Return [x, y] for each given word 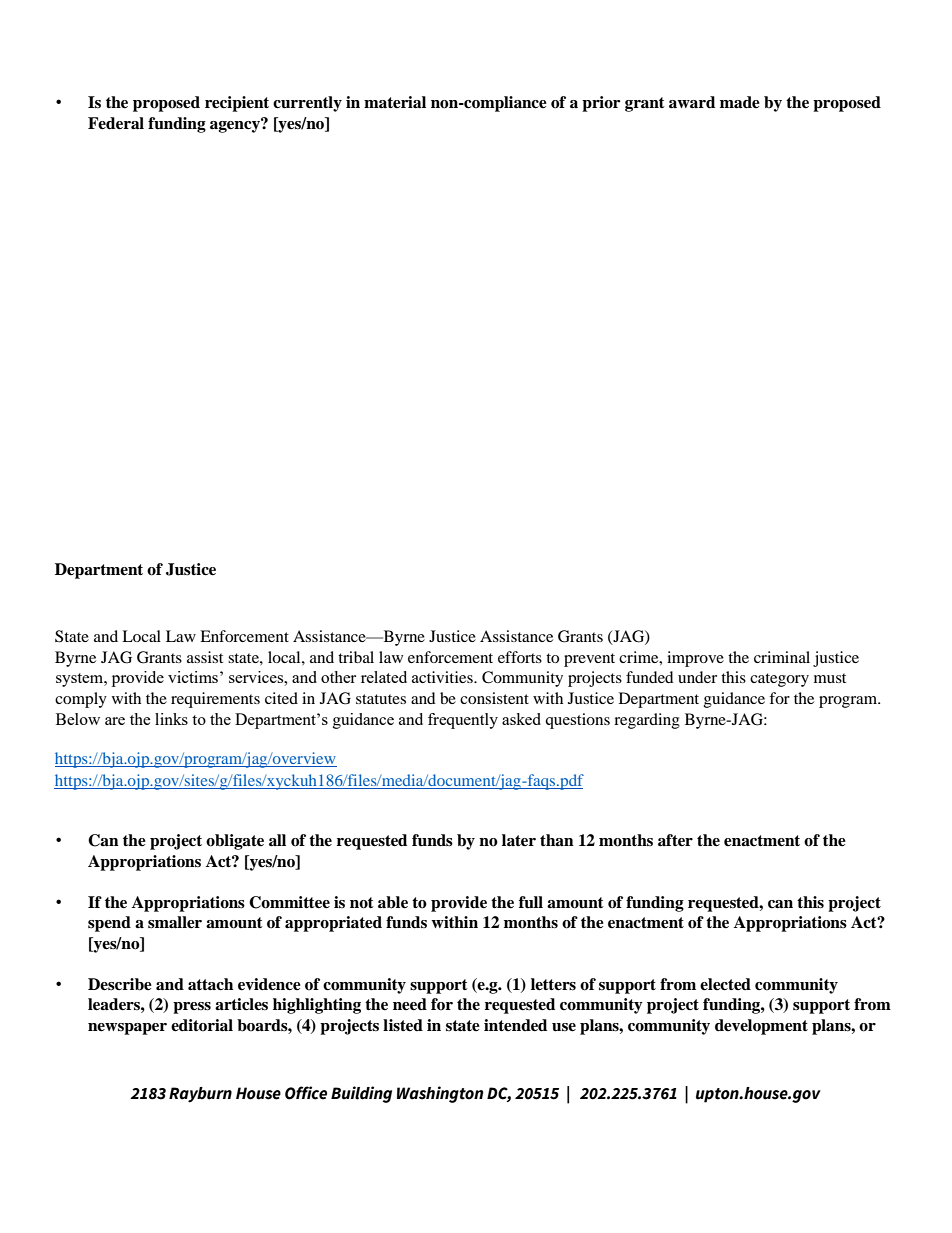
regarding [647, 721]
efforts [520, 657]
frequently [463, 721]
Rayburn [200, 1095]
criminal [782, 657]
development [761, 1027]
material [395, 102]
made [740, 102]
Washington [440, 1094]
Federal [116, 123]
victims [194, 677]
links [171, 719]
